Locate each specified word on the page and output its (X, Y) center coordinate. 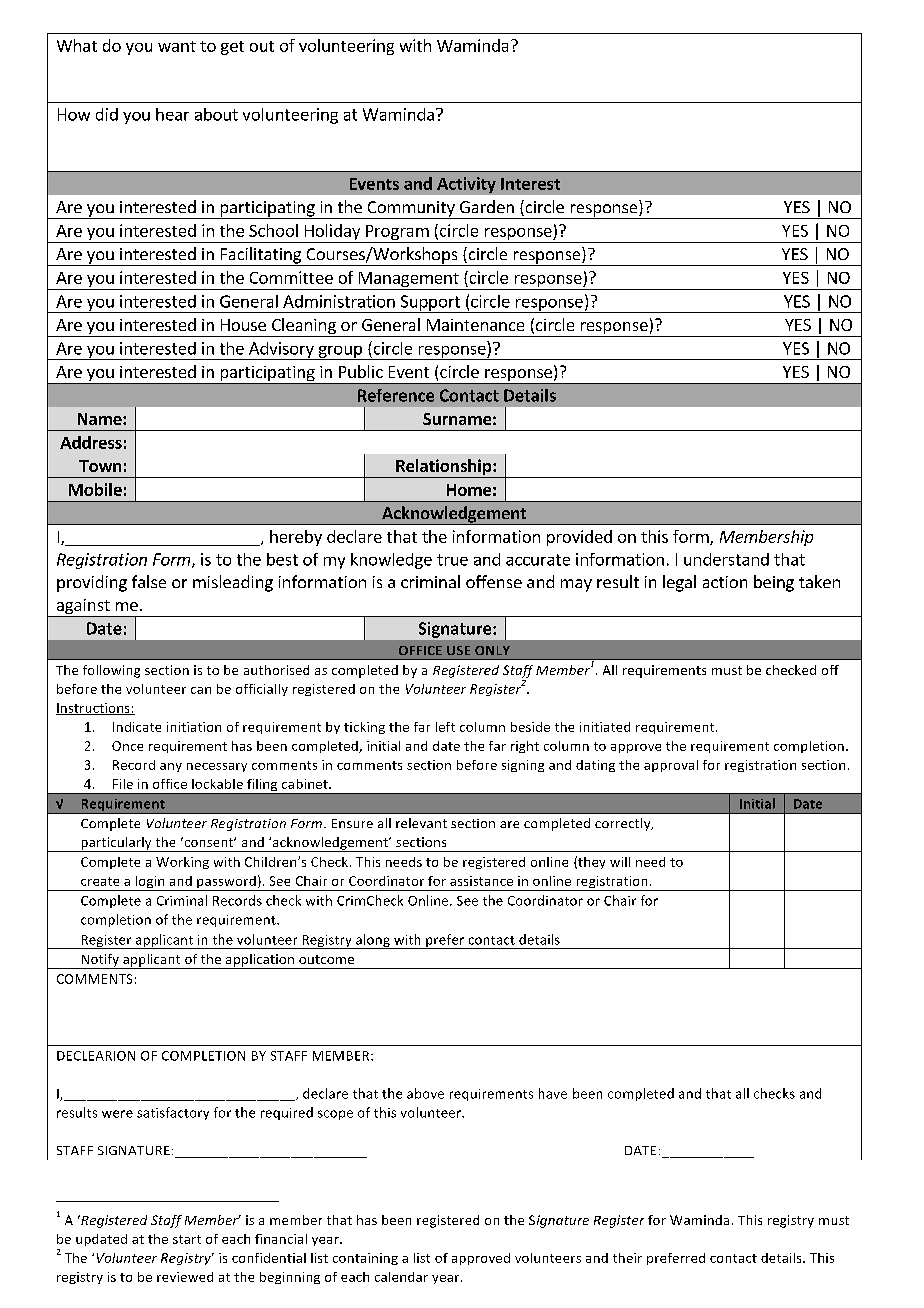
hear (172, 114)
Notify (100, 961)
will (620, 862)
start (187, 1239)
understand (726, 559)
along (373, 941)
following (111, 671)
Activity (466, 185)
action (725, 582)
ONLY (492, 650)
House (243, 325)
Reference (396, 395)
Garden (487, 206)
